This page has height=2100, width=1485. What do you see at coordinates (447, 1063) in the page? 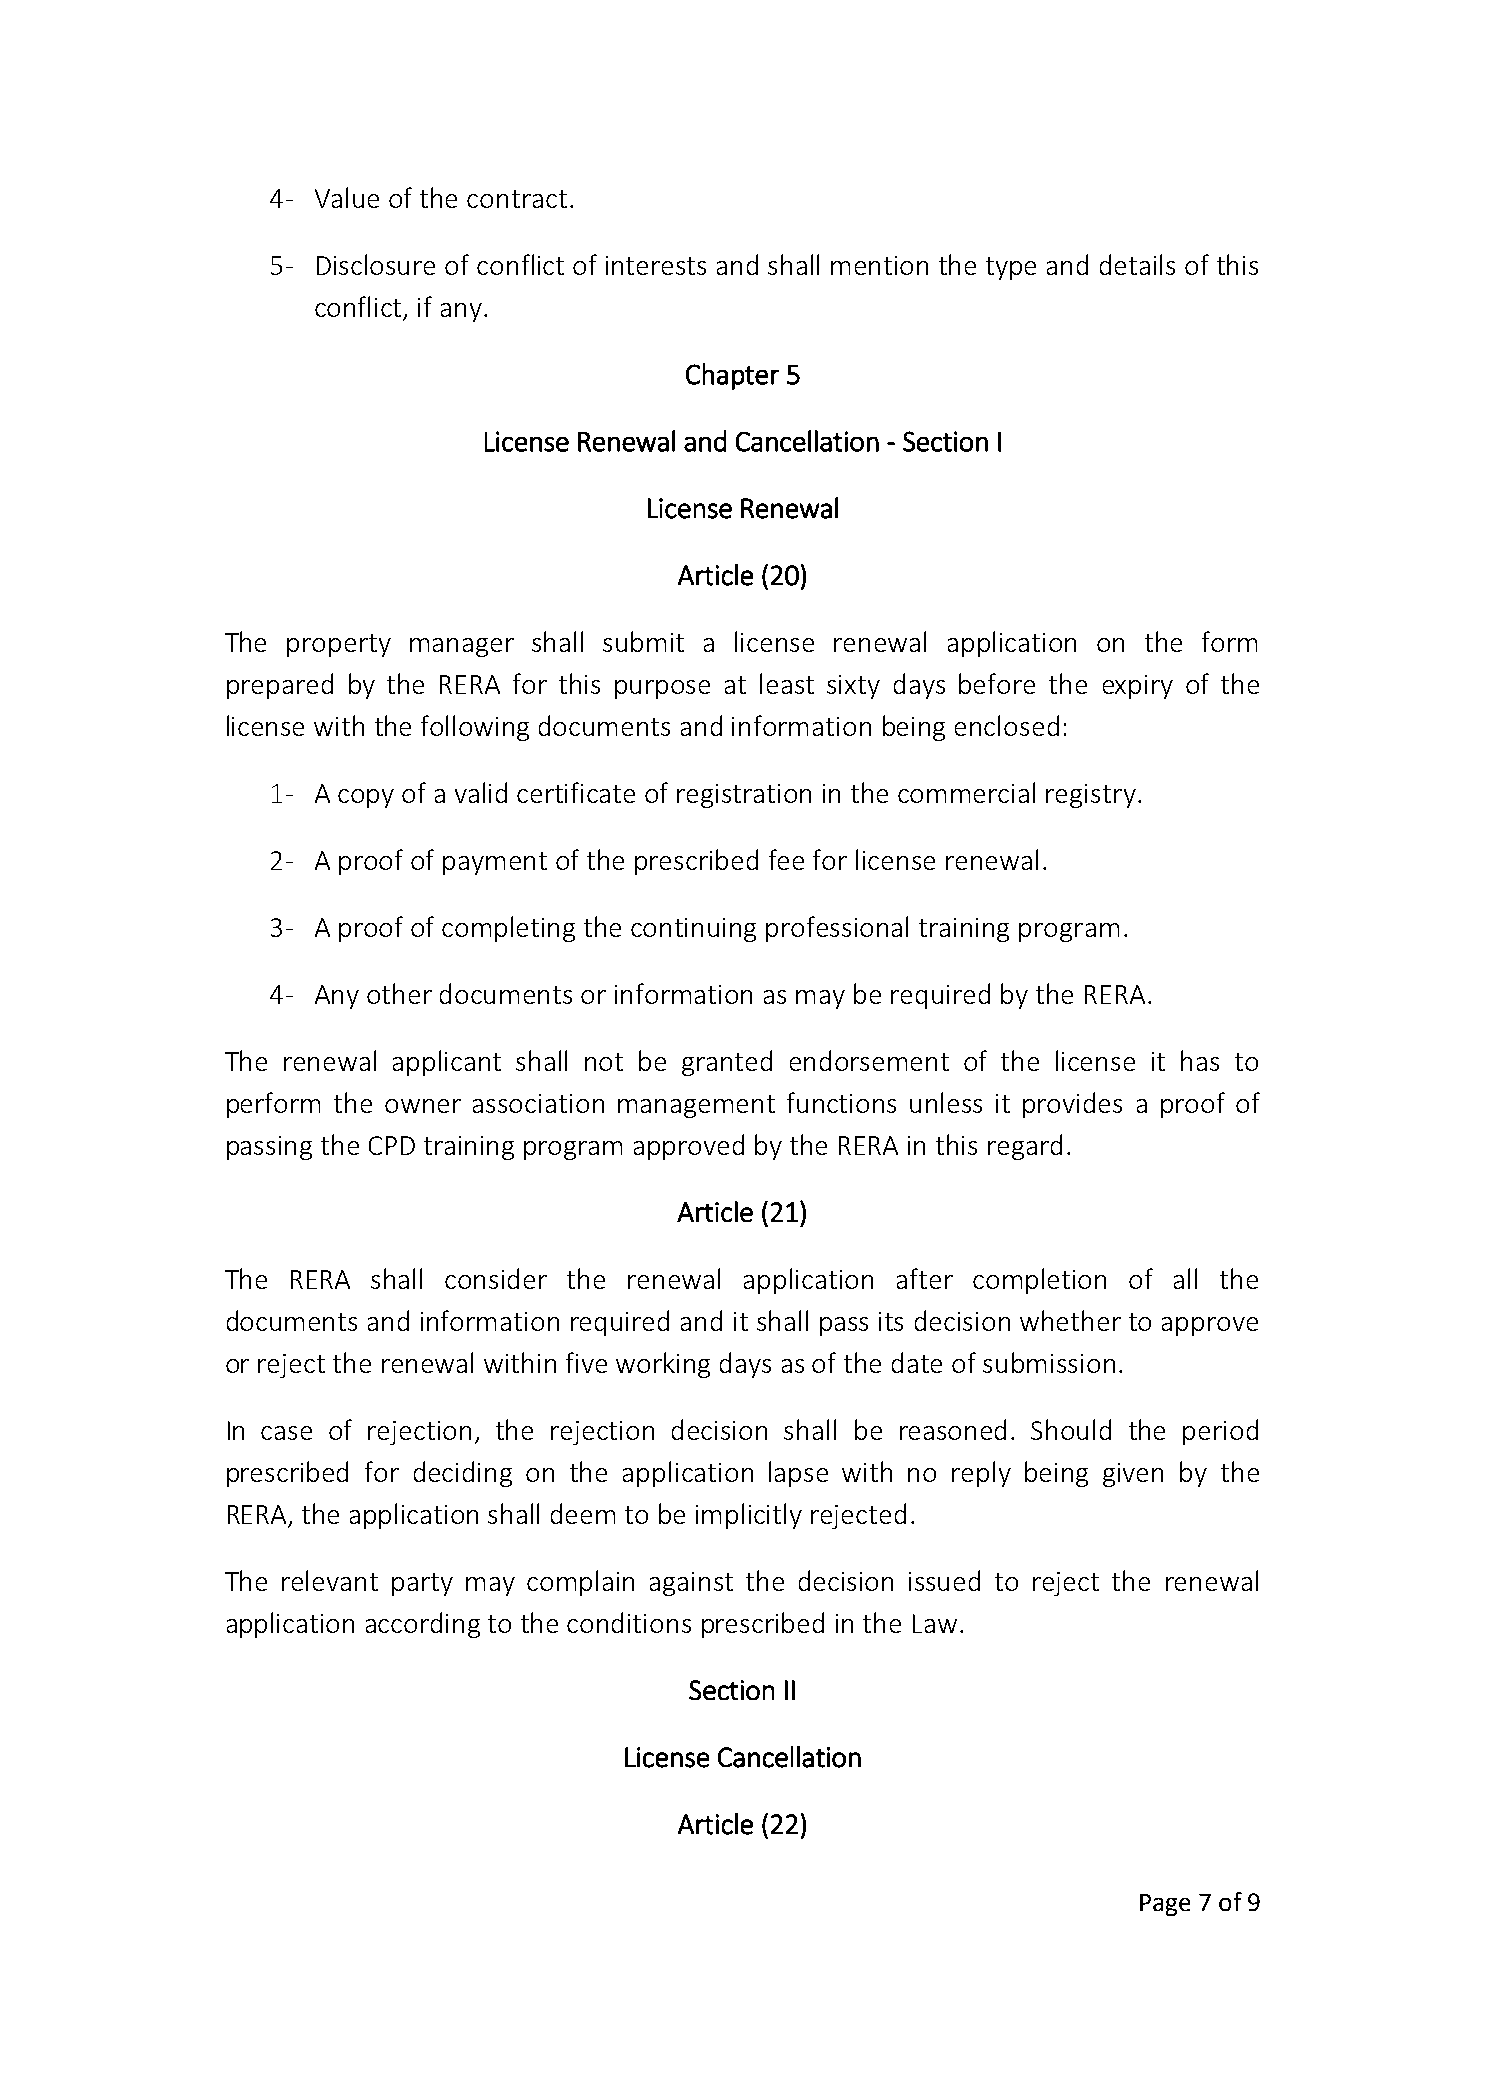
I see `applicant` at bounding box center [447, 1063].
